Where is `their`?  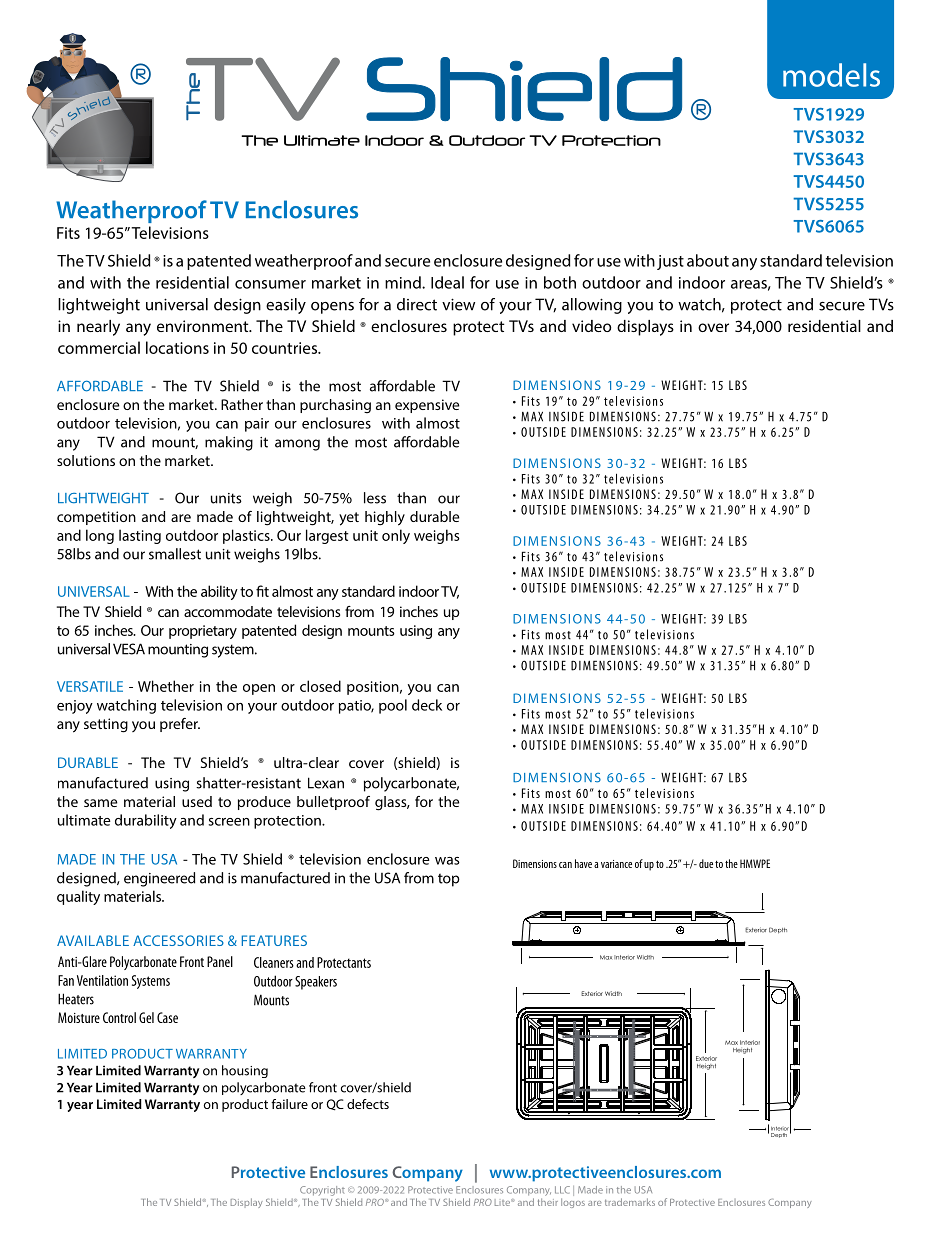 their is located at coordinates (548, 1202).
